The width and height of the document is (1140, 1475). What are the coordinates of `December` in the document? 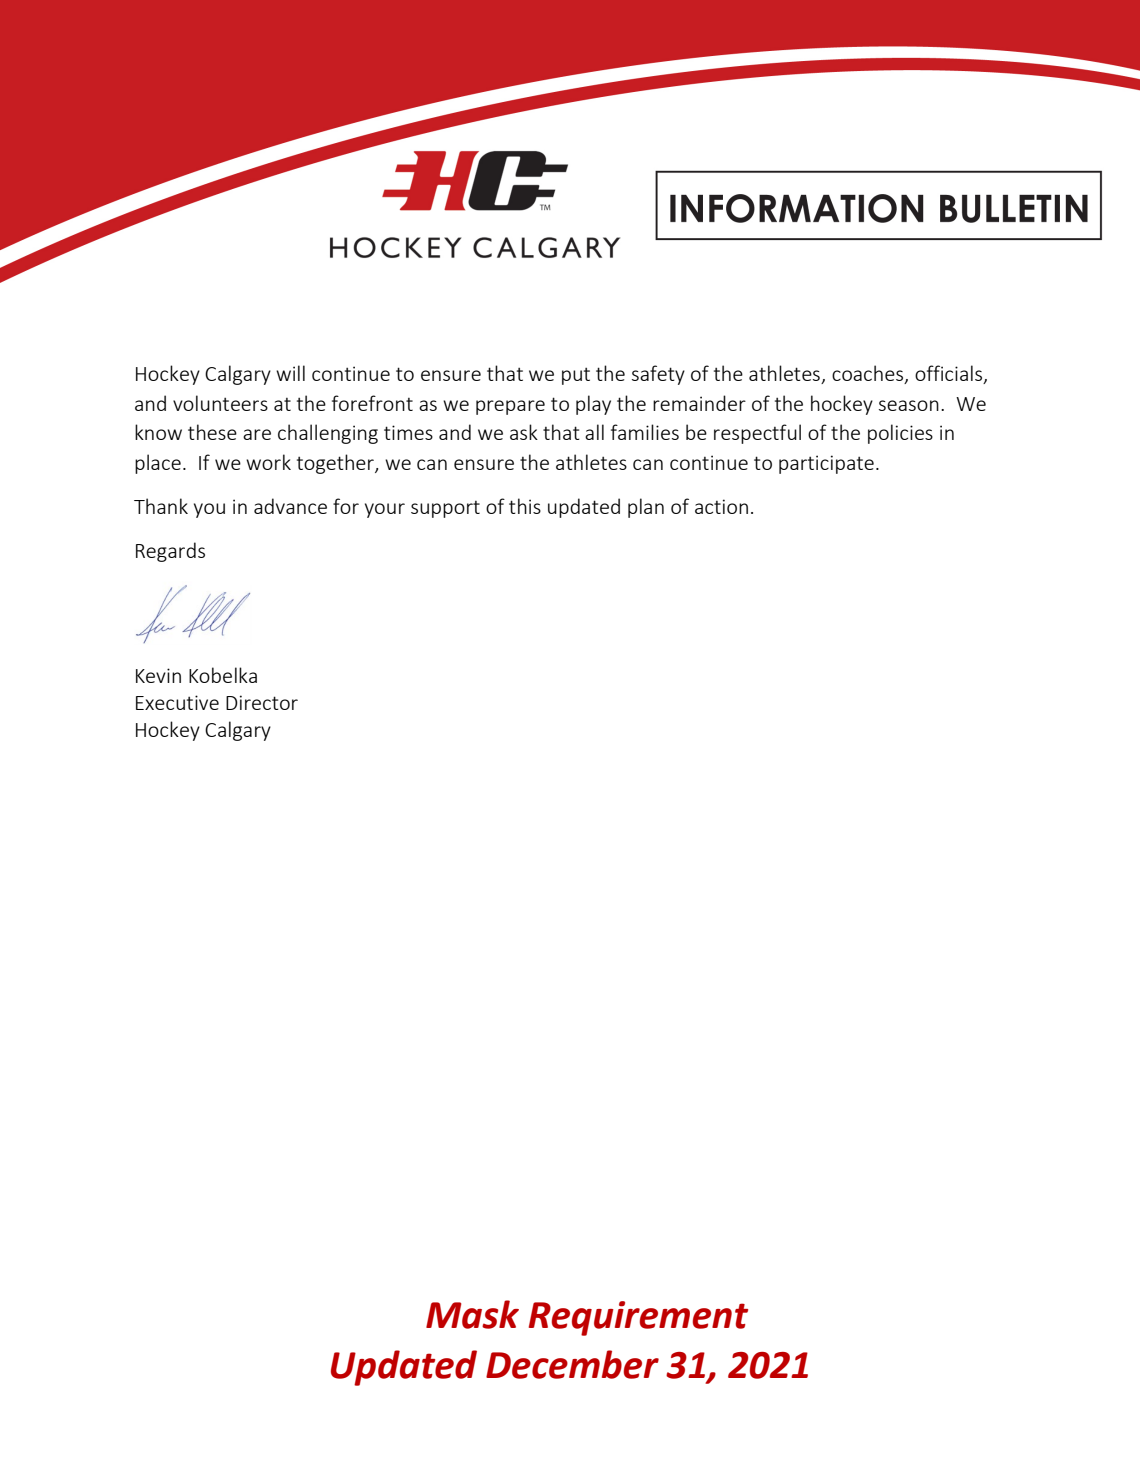 It's located at (572, 1364).
